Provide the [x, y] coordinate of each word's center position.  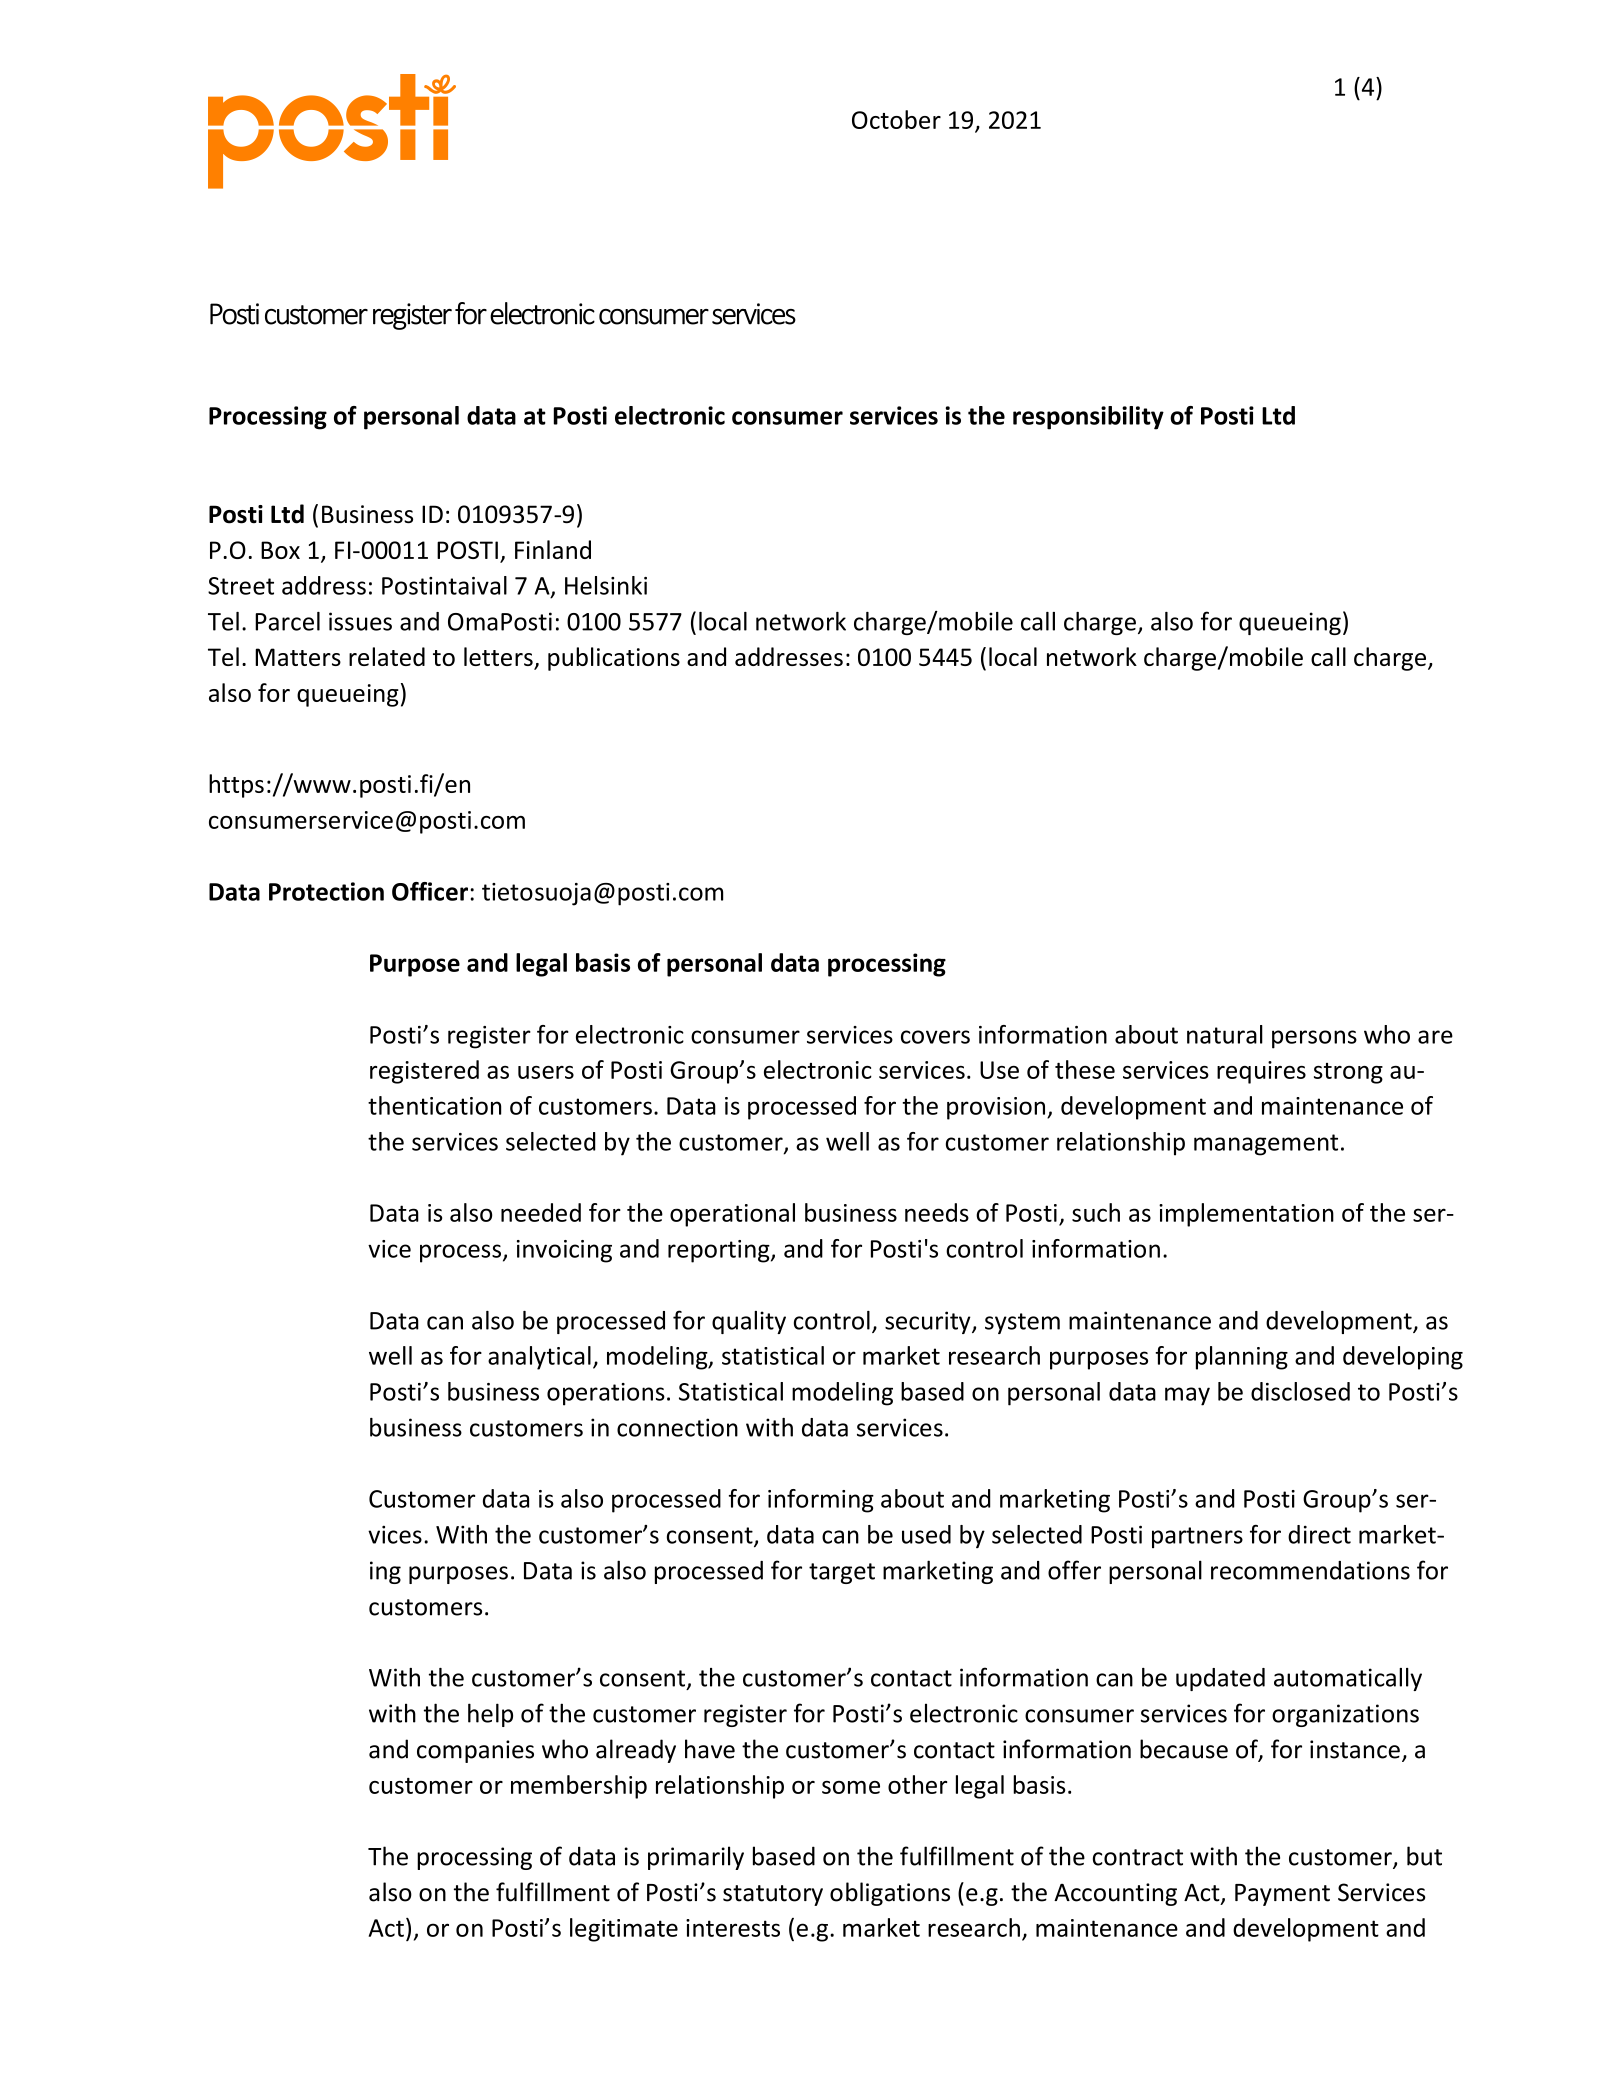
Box [280, 550]
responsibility [1088, 418]
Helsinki [606, 585]
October [896, 119]
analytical [539, 1358]
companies [475, 1751]
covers [935, 1037]
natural [1225, 1034]
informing [821, 1501]
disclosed [1300, 1391]
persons [1314, 1039]
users [546, 1072]
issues [360, 621]
